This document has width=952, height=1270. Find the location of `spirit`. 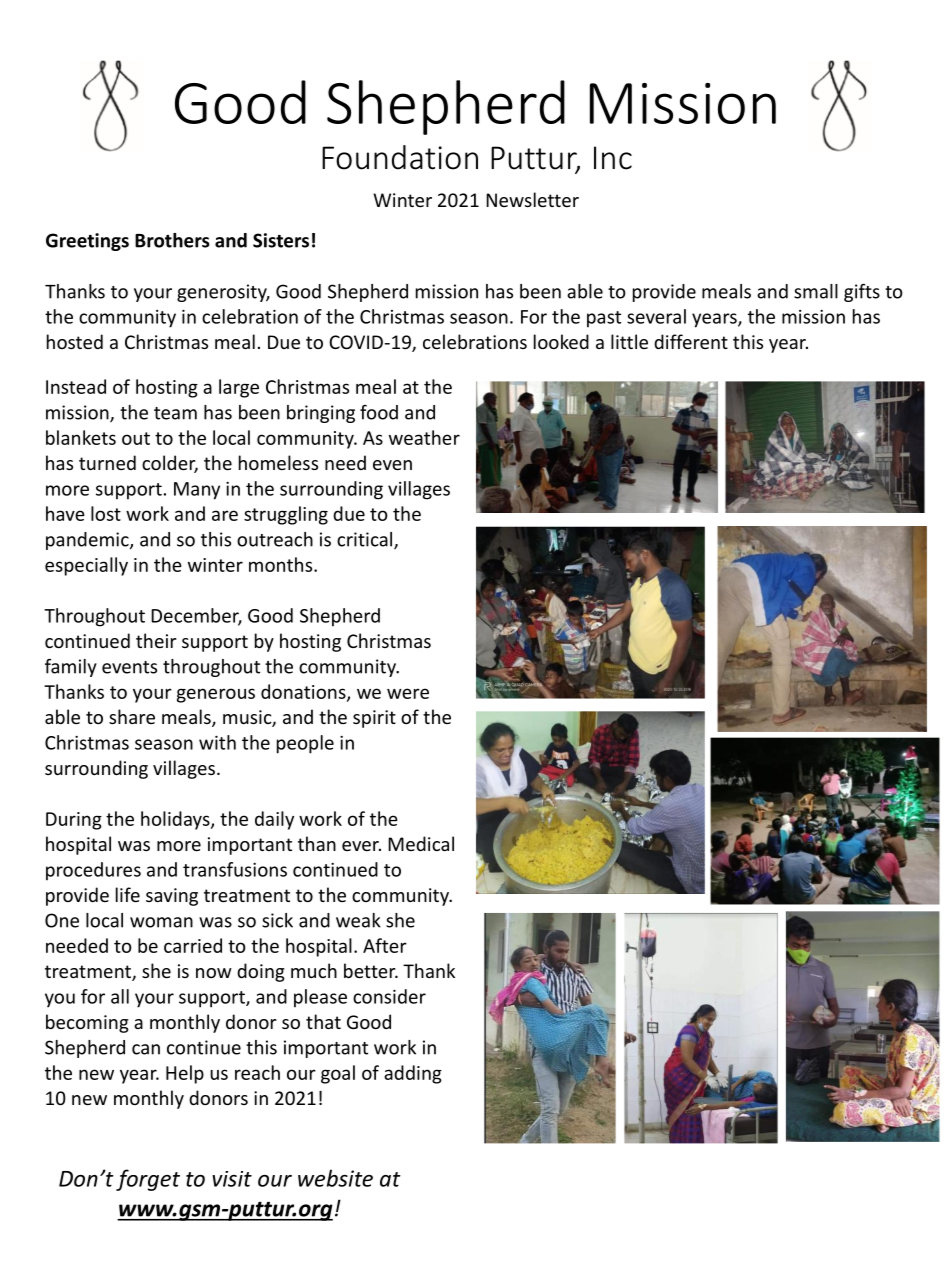

spirit is located at coordinates (374, 719).
